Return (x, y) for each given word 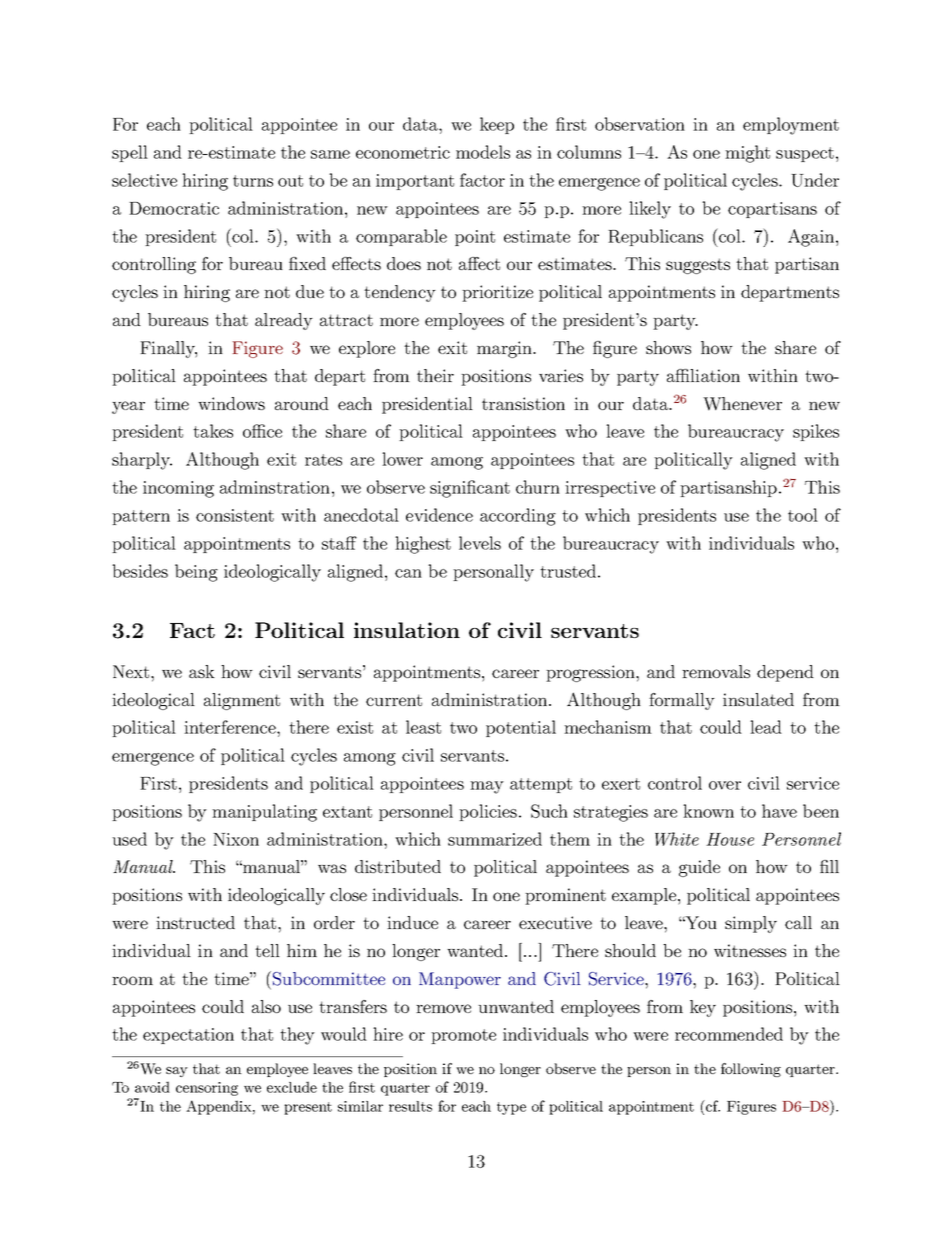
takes (213, 431)
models (483, 152)
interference (231, 727)
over (725, 785)
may (487, 787)
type (511, 1108)
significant (470, 489)
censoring (207, 1089)
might (747, 154)
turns (253, 181)
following (751, 1070)
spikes (816, 432)
